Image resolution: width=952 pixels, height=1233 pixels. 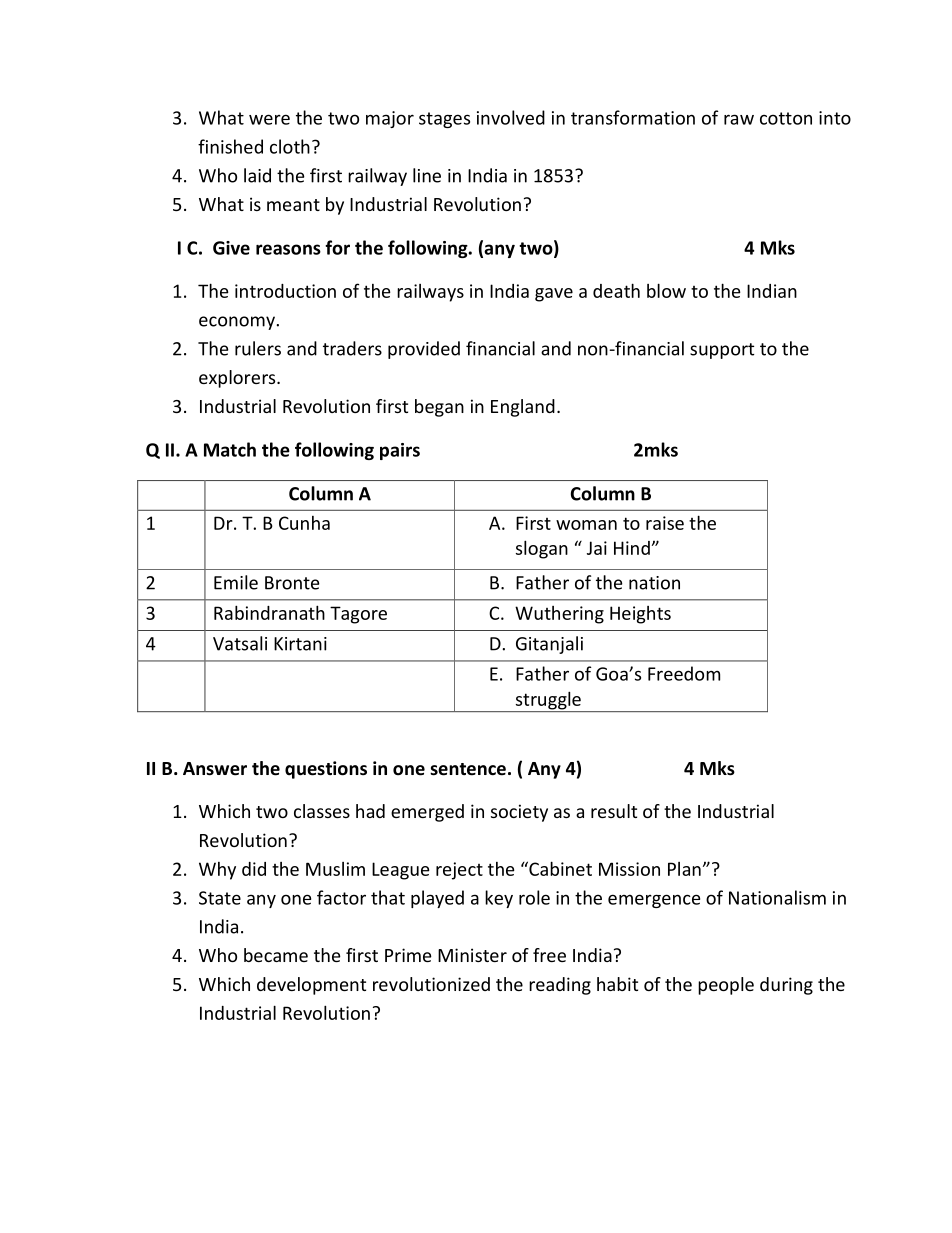 What do you see at coordinates (511, 117) in the image?
I see `involved` at bounding box center [511, 117].
